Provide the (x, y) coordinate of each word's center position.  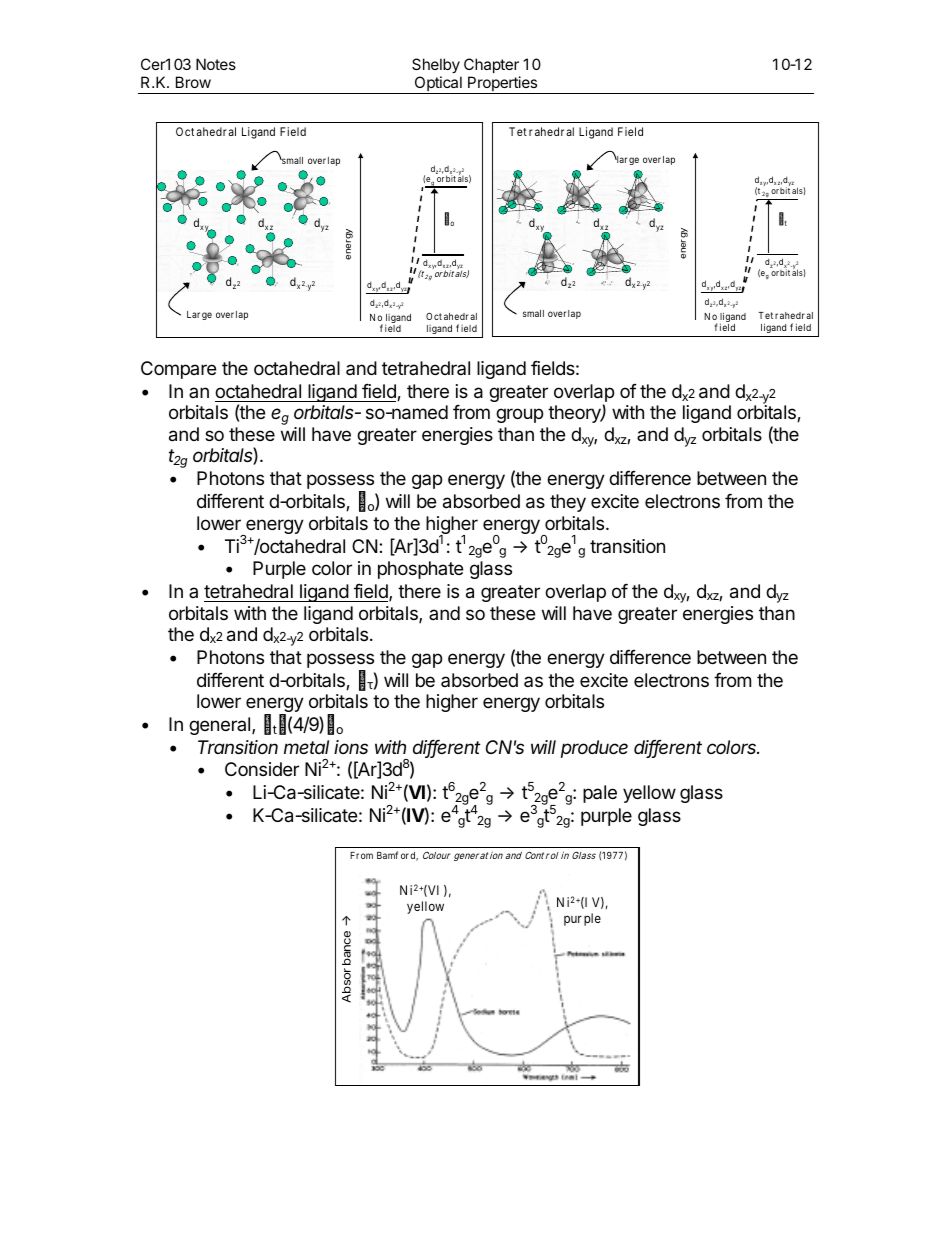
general (221, 726)
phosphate (420, 570)
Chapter (491, 65)
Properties (503, 85)
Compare (178, 370)
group (519, 415)
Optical (438, 85)
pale (600, 794)
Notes (216, 64)
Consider (262, 769)
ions (351, 747)
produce (594, 749)
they (568, 503)
